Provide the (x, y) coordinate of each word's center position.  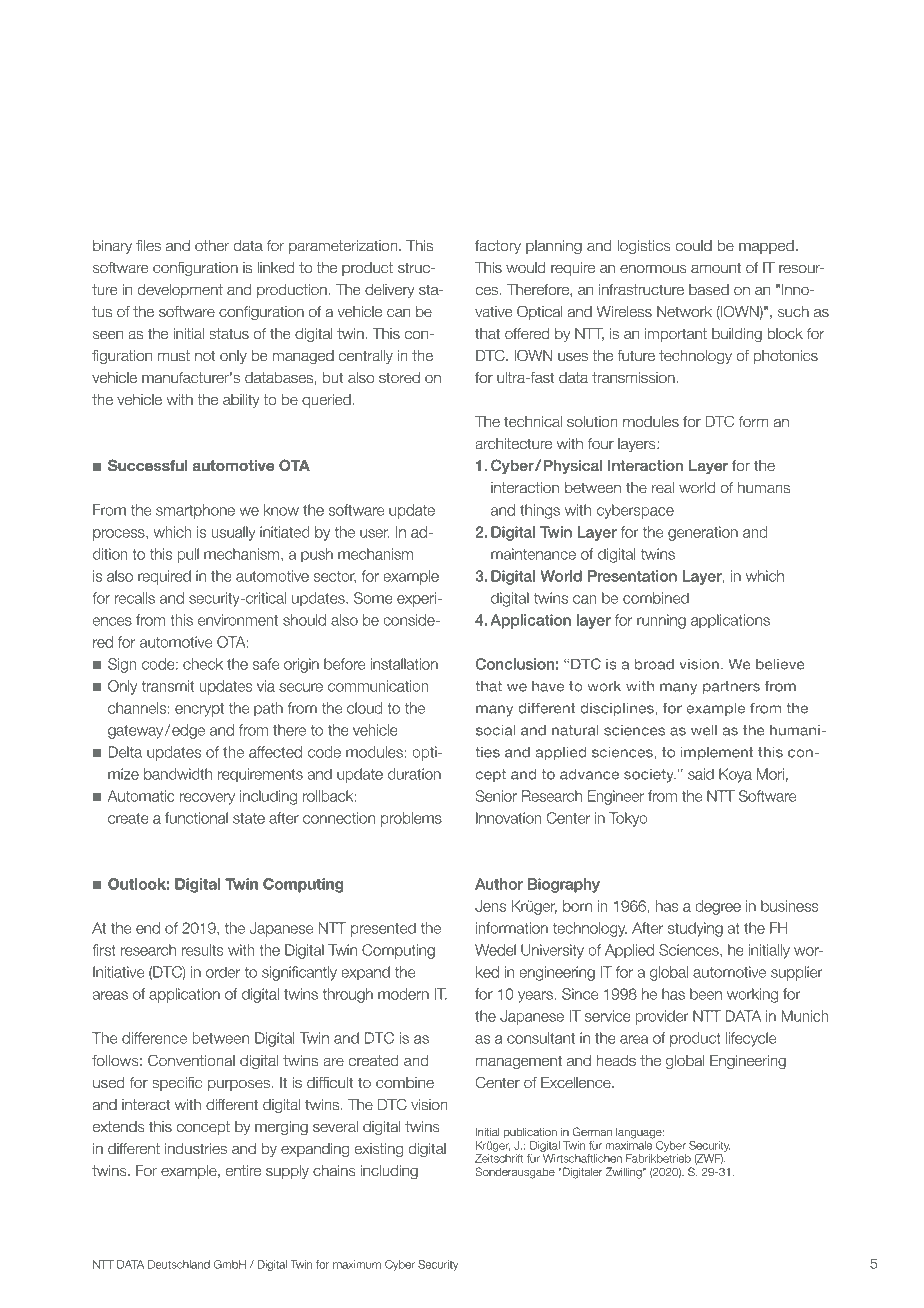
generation (703, 533)
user (375, 533)
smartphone (195, 511)
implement (717, 753)
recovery (207, 799)
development (180, 291)
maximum (357, 1264)
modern (403, 994)
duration (414, 774)
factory (498, 247)
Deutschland (179, 1264)
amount (716, 268)
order (223, 972)
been (706, 994)
